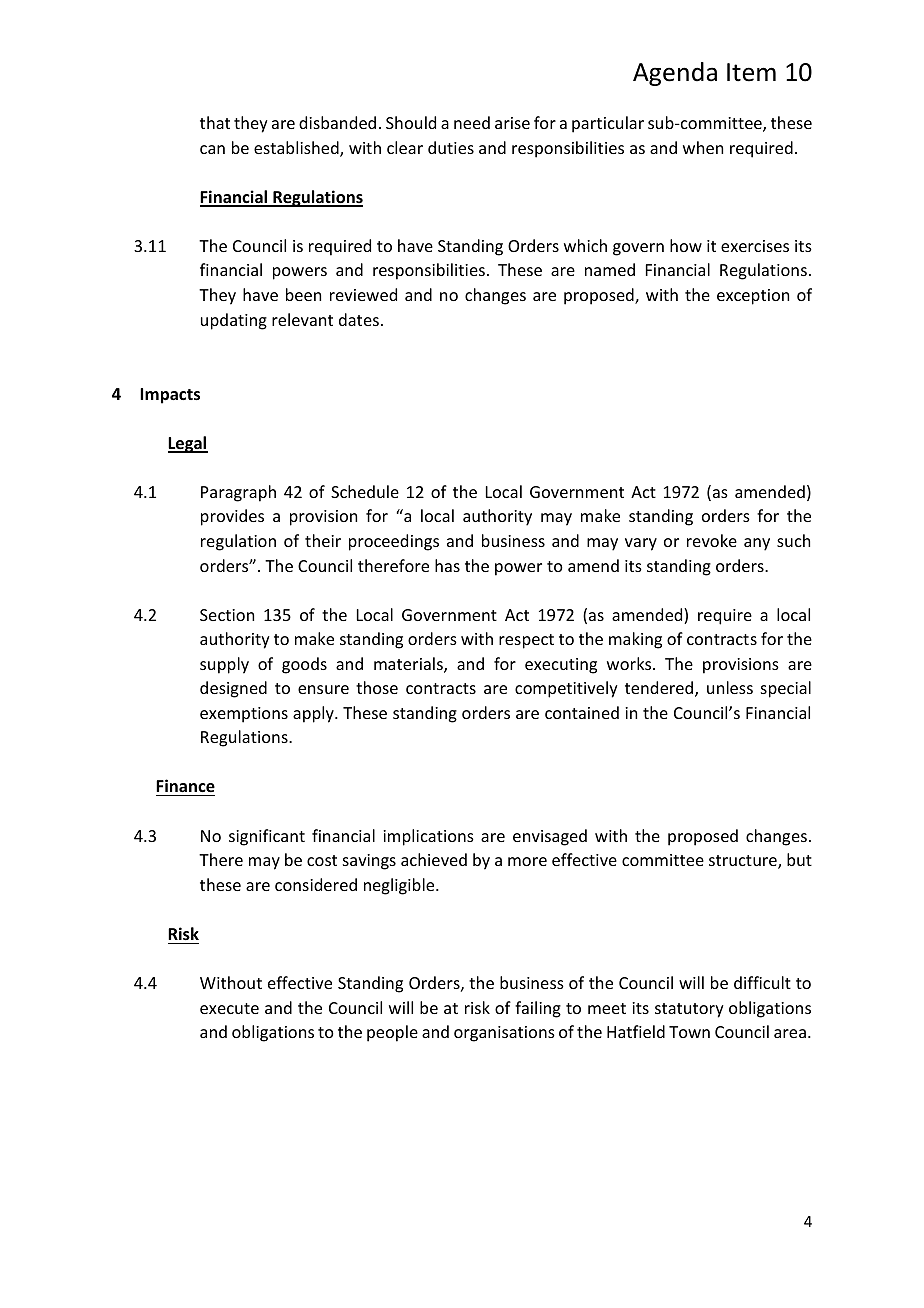  I want to click on Impacts, so click(170, 396).
